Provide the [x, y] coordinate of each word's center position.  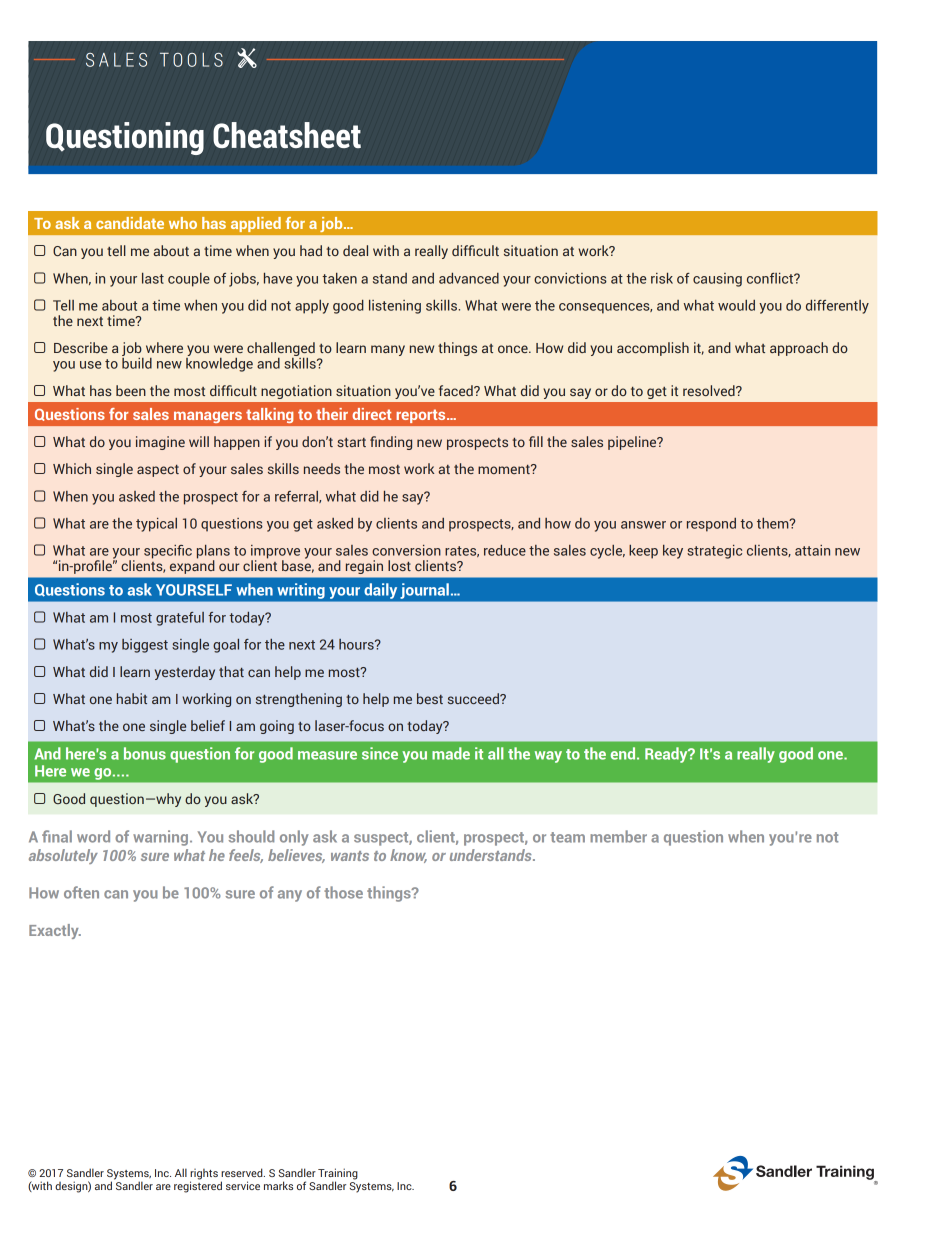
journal [425, 591]
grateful [180, 619]
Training [338, 1175]
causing [717, 280]
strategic [714, 552]
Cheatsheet [287, 135]
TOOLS [191, 60]
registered [198, 1186]
